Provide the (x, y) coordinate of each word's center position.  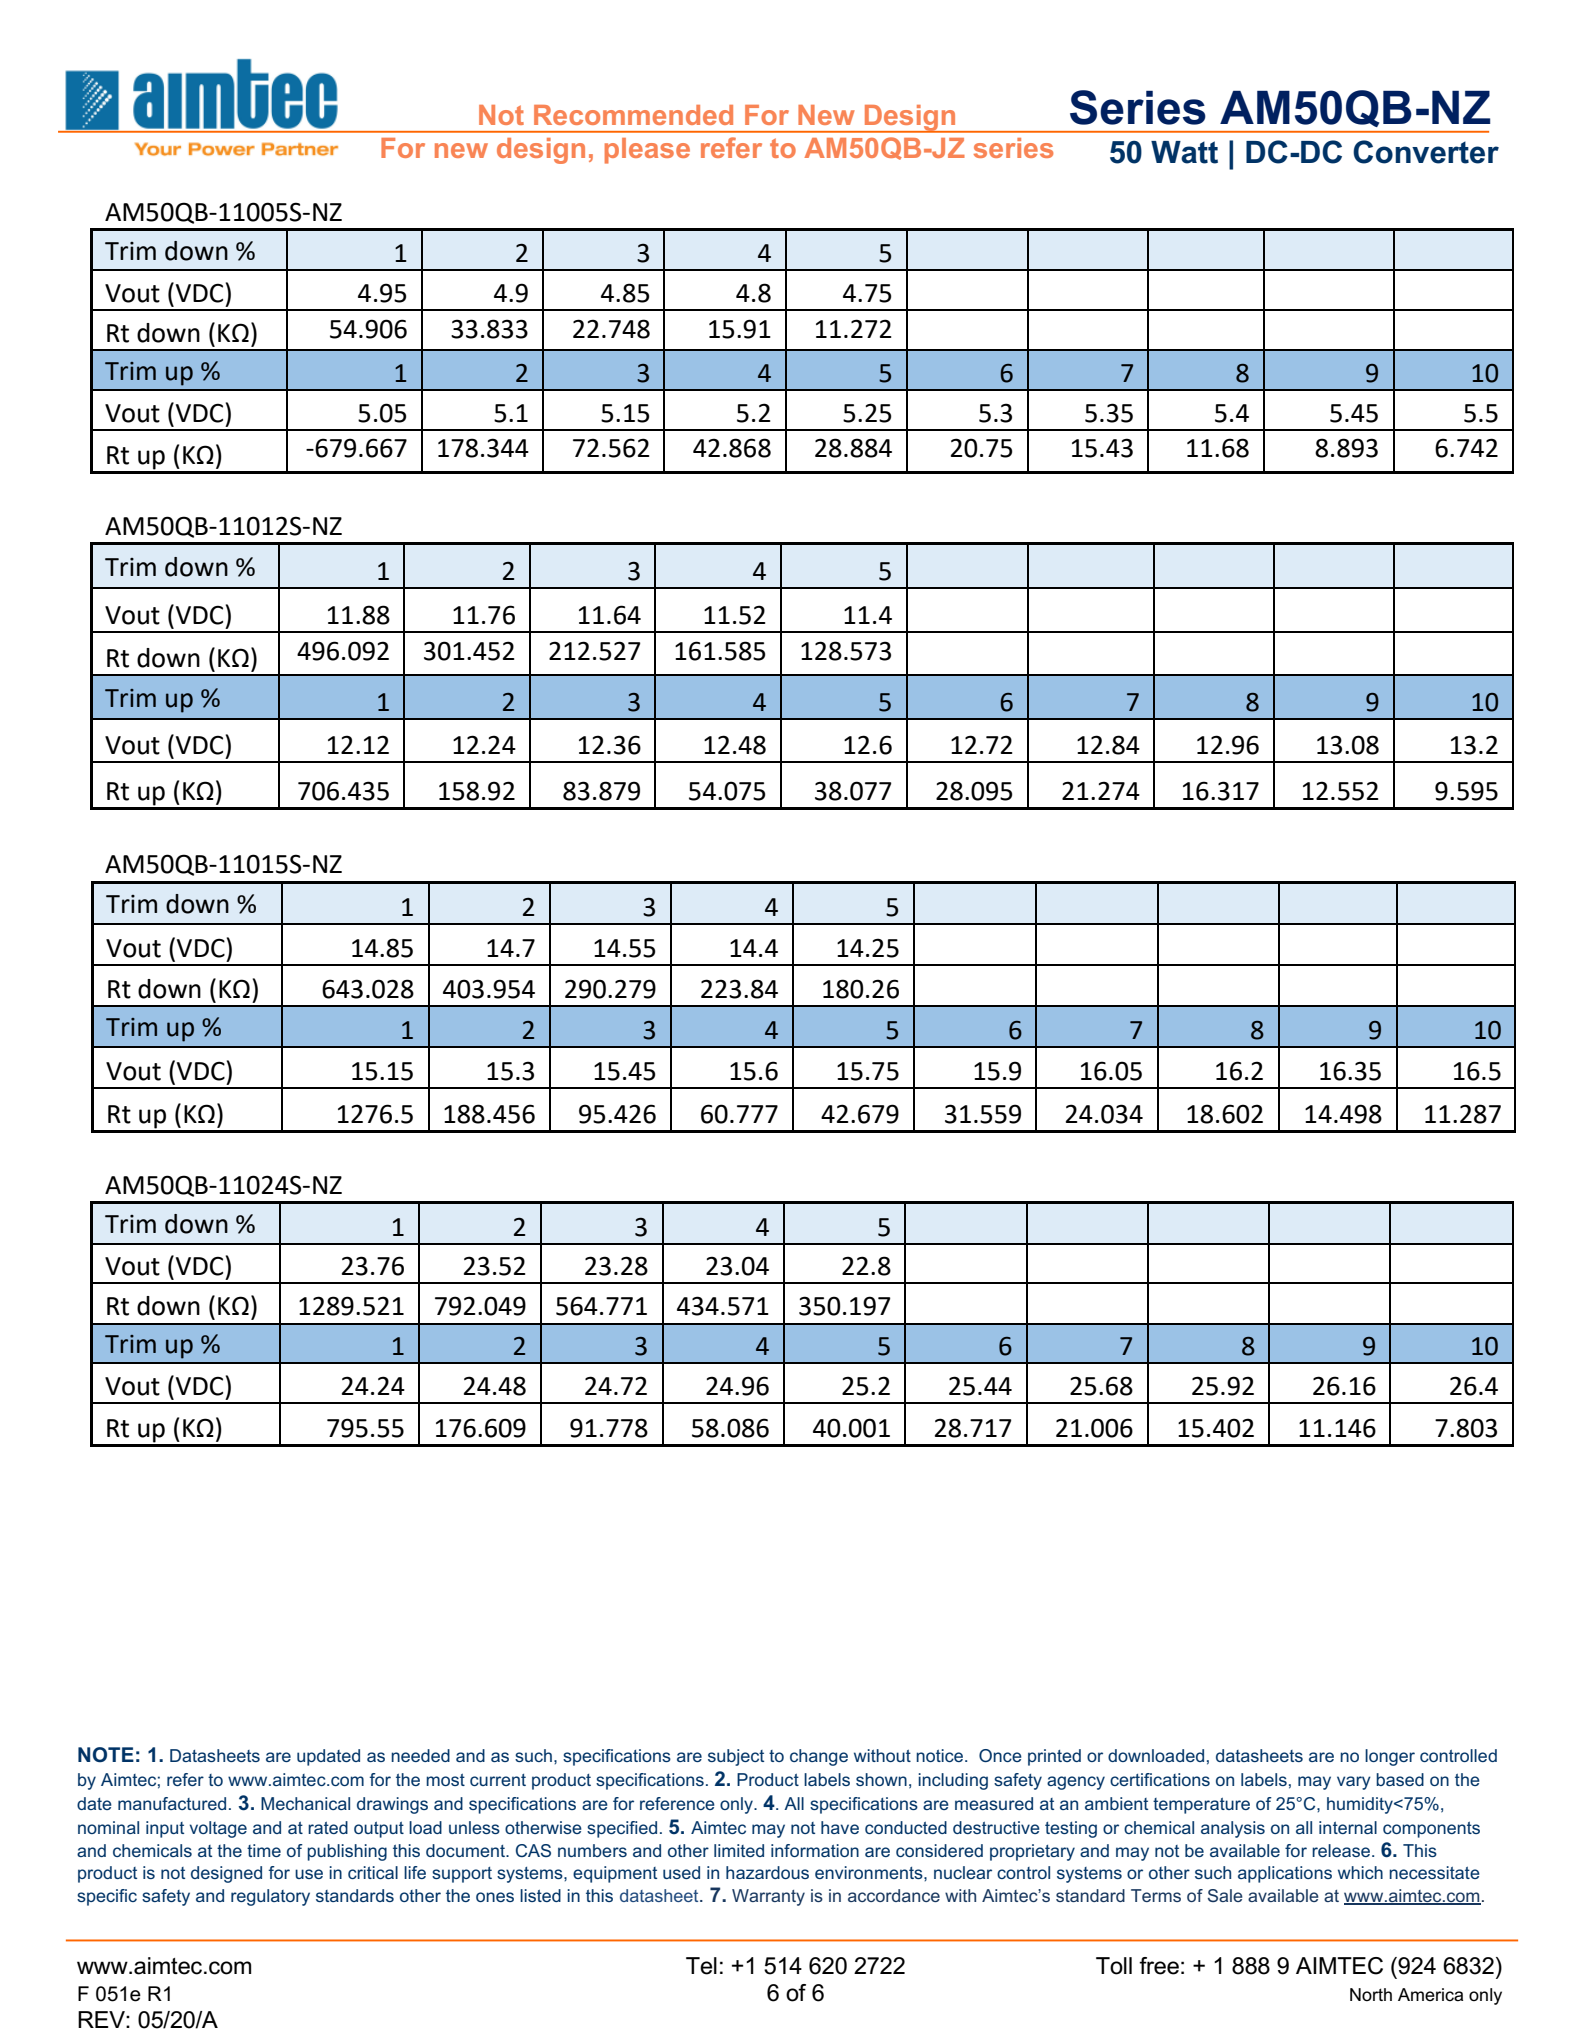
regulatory (270, 1897)
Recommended (633, 115)
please (647, 151)
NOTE (106, 1754)
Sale (1225, 1895)
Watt (1184, 152)
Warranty (768, 1897)
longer (1390, 1757)
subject (736, 1757)
